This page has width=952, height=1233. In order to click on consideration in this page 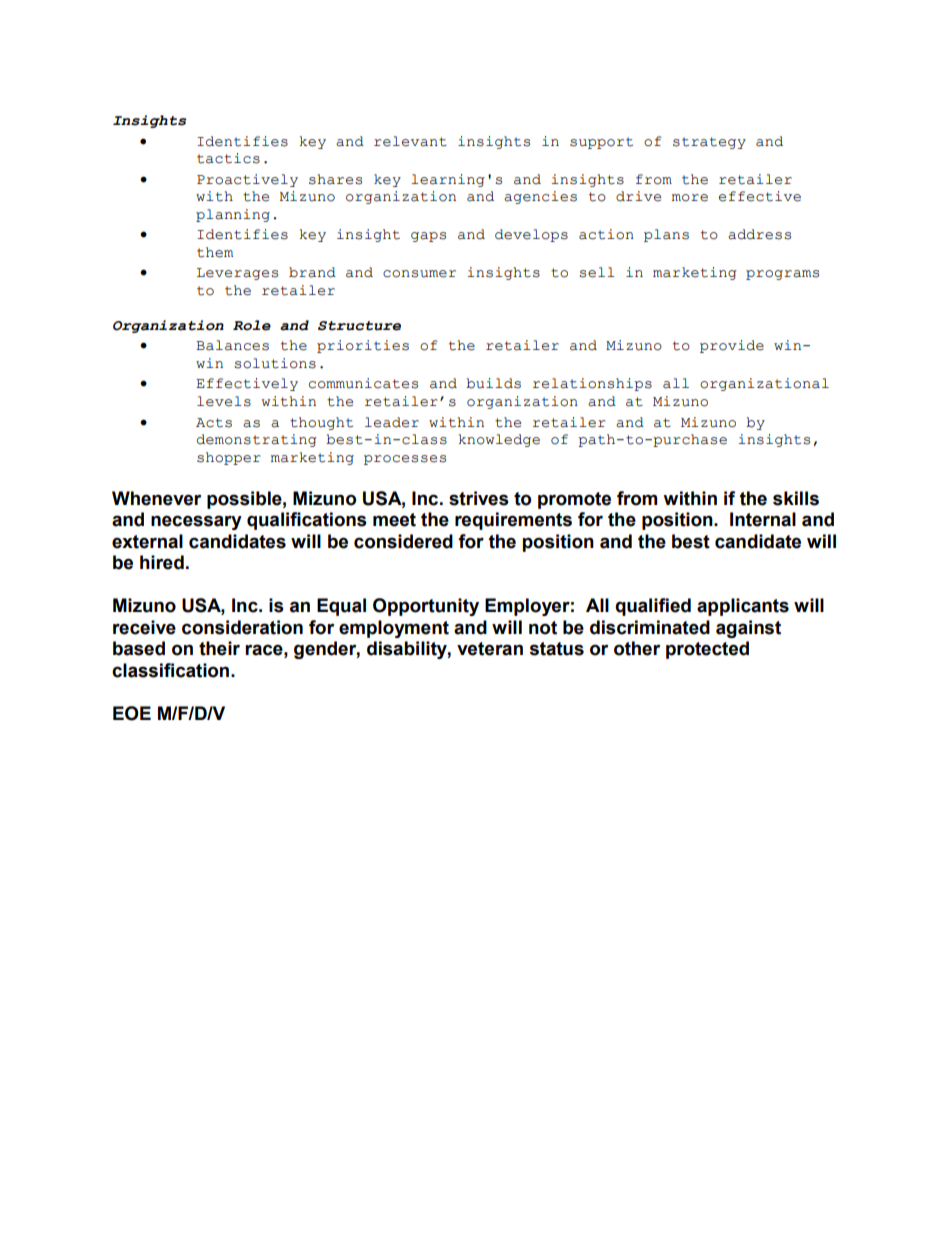, I will do `click(242, 627)`.
